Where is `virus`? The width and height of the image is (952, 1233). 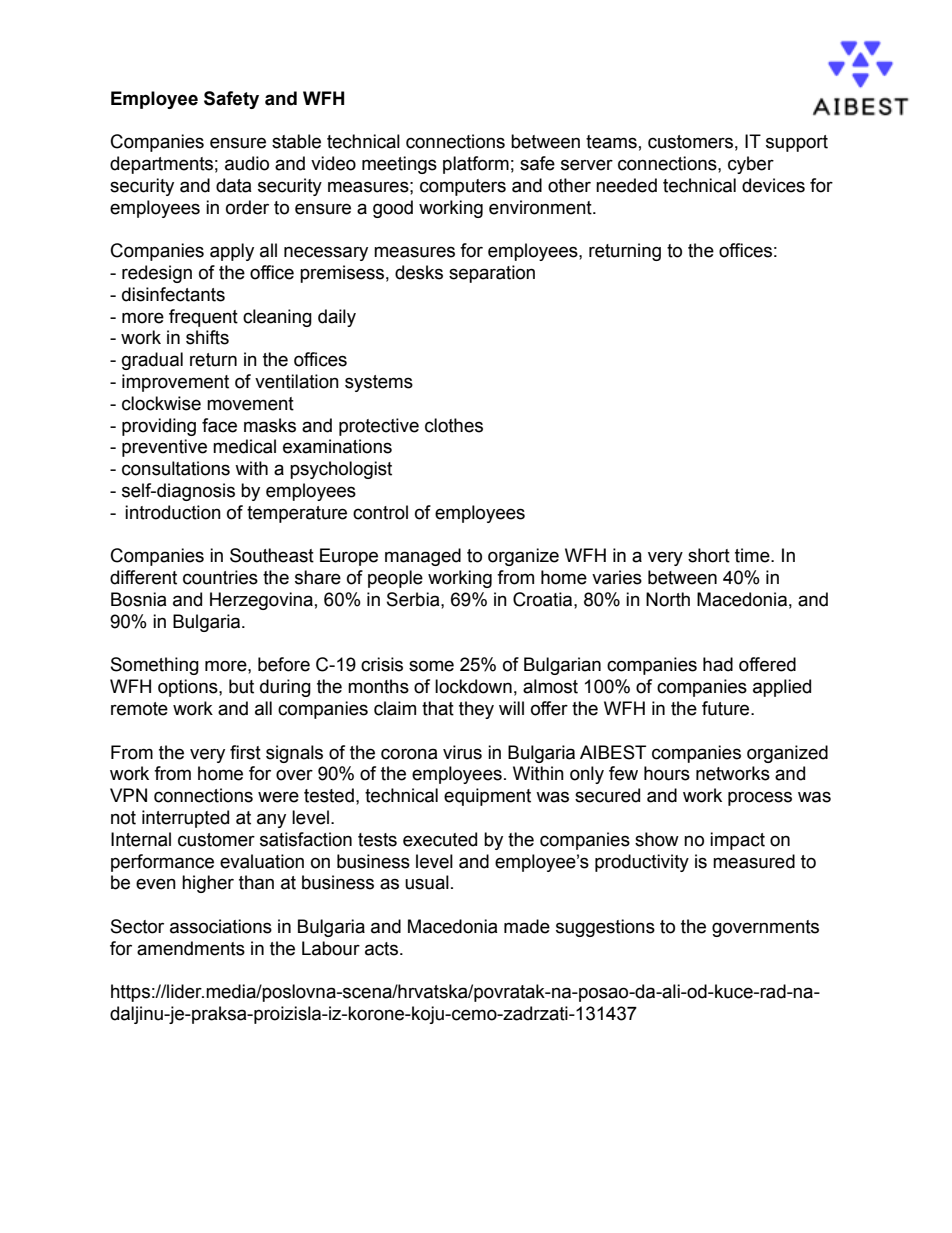 virus is located at coordinates (462, 752).
